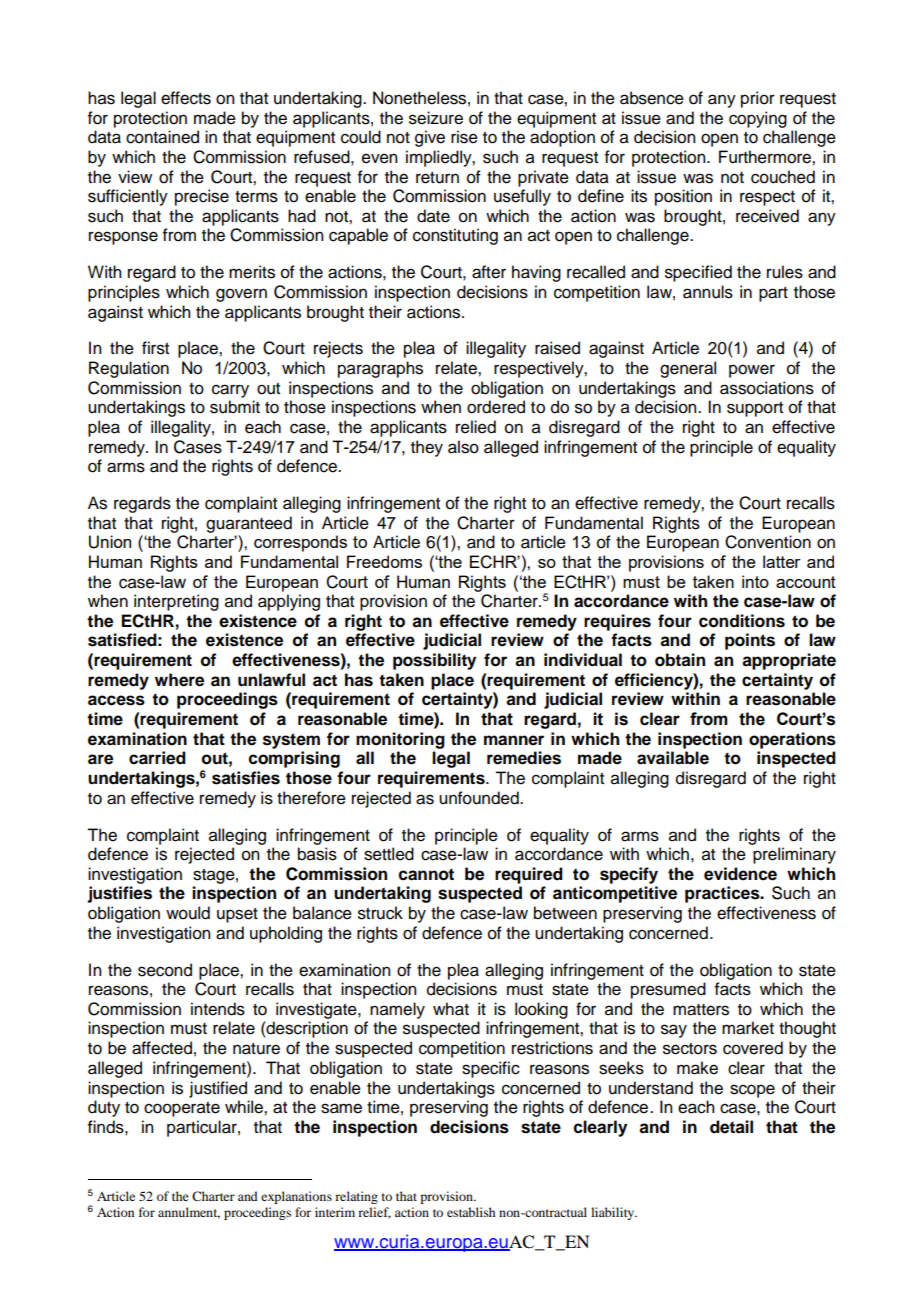  I want to click on points, so click(750, 641).
